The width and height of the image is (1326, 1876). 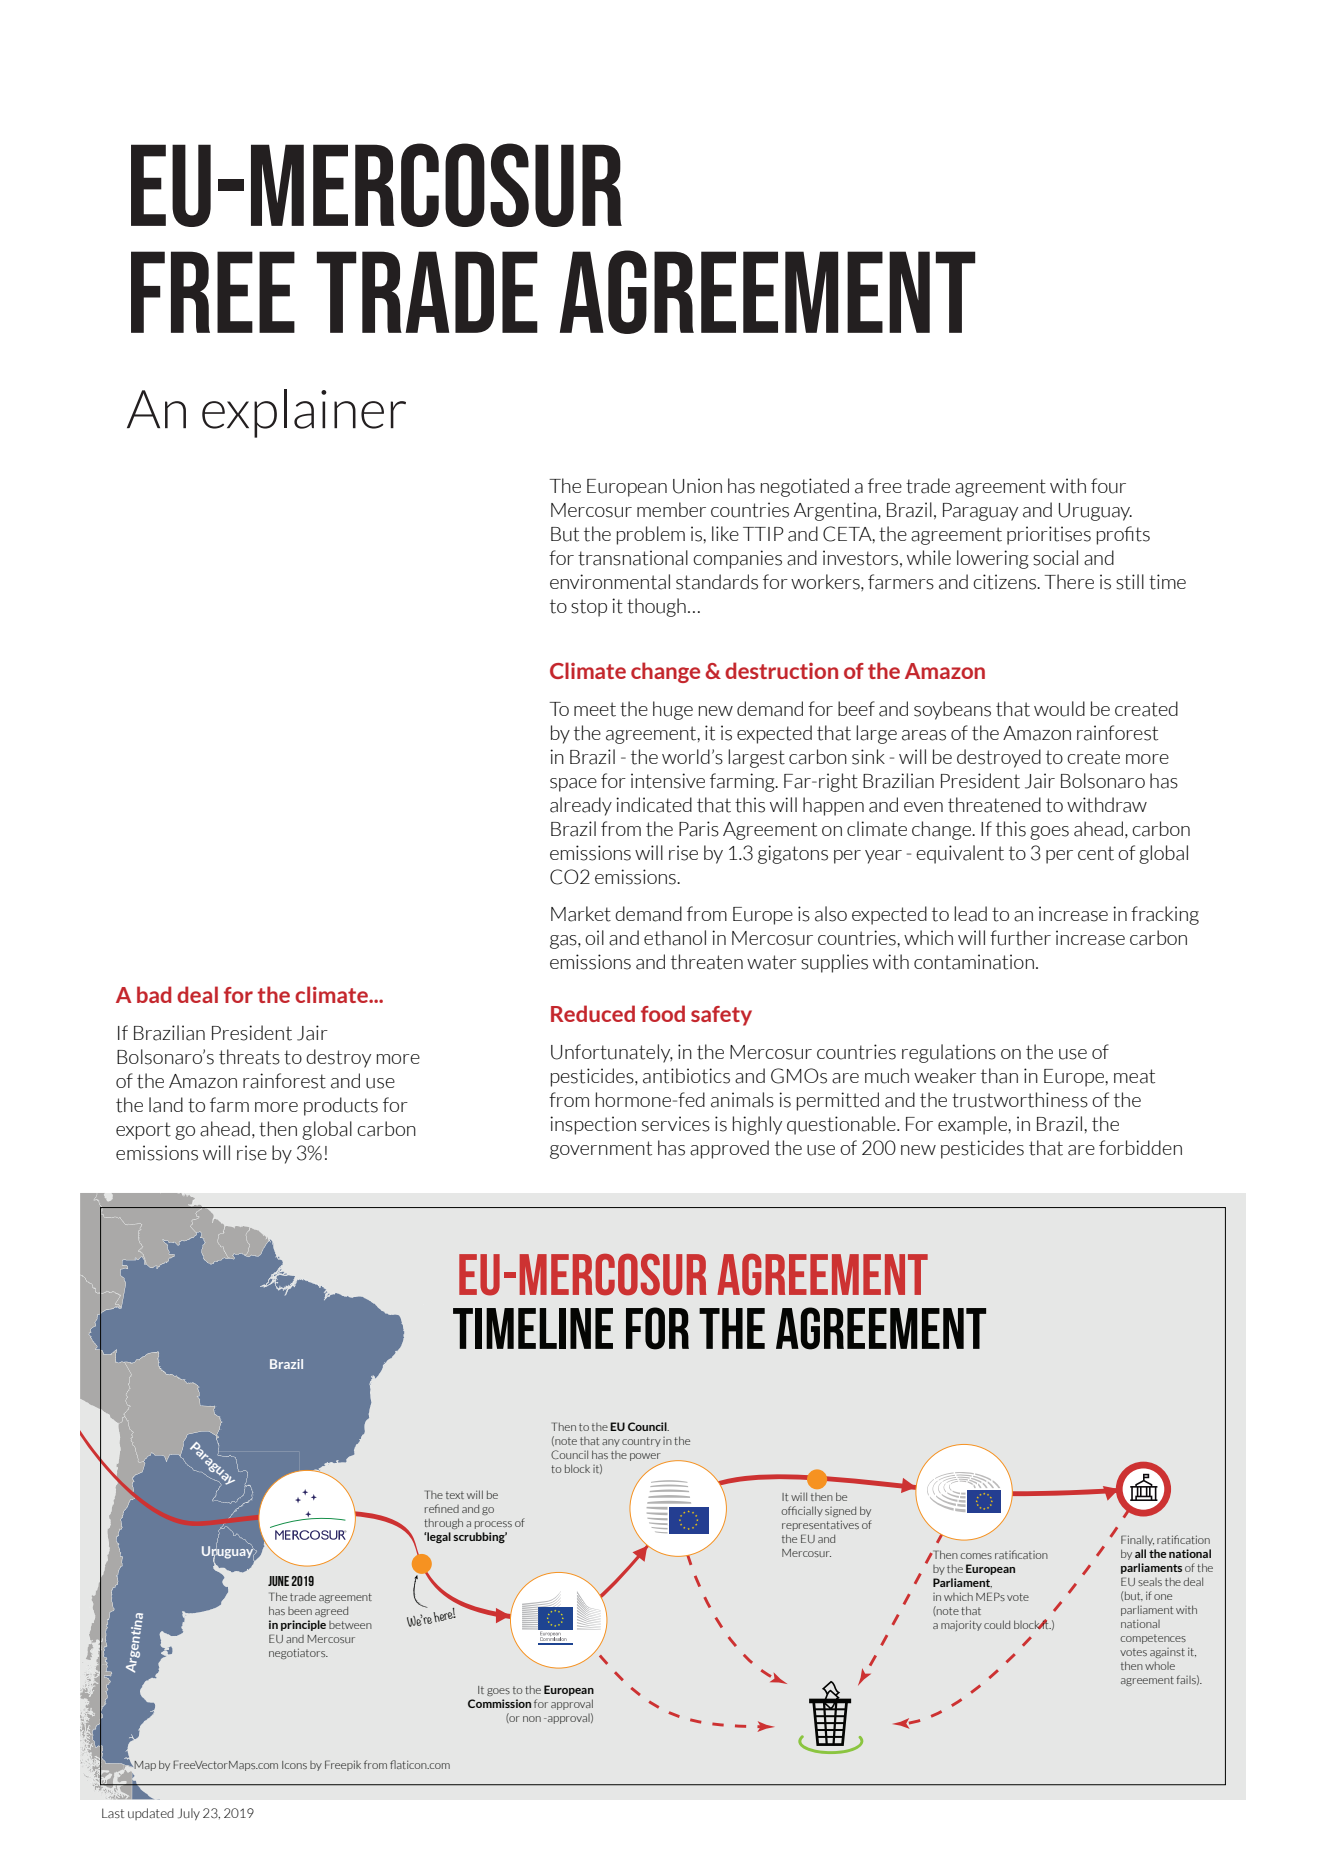 I want to click on country, so click(x=641, y=1442).
